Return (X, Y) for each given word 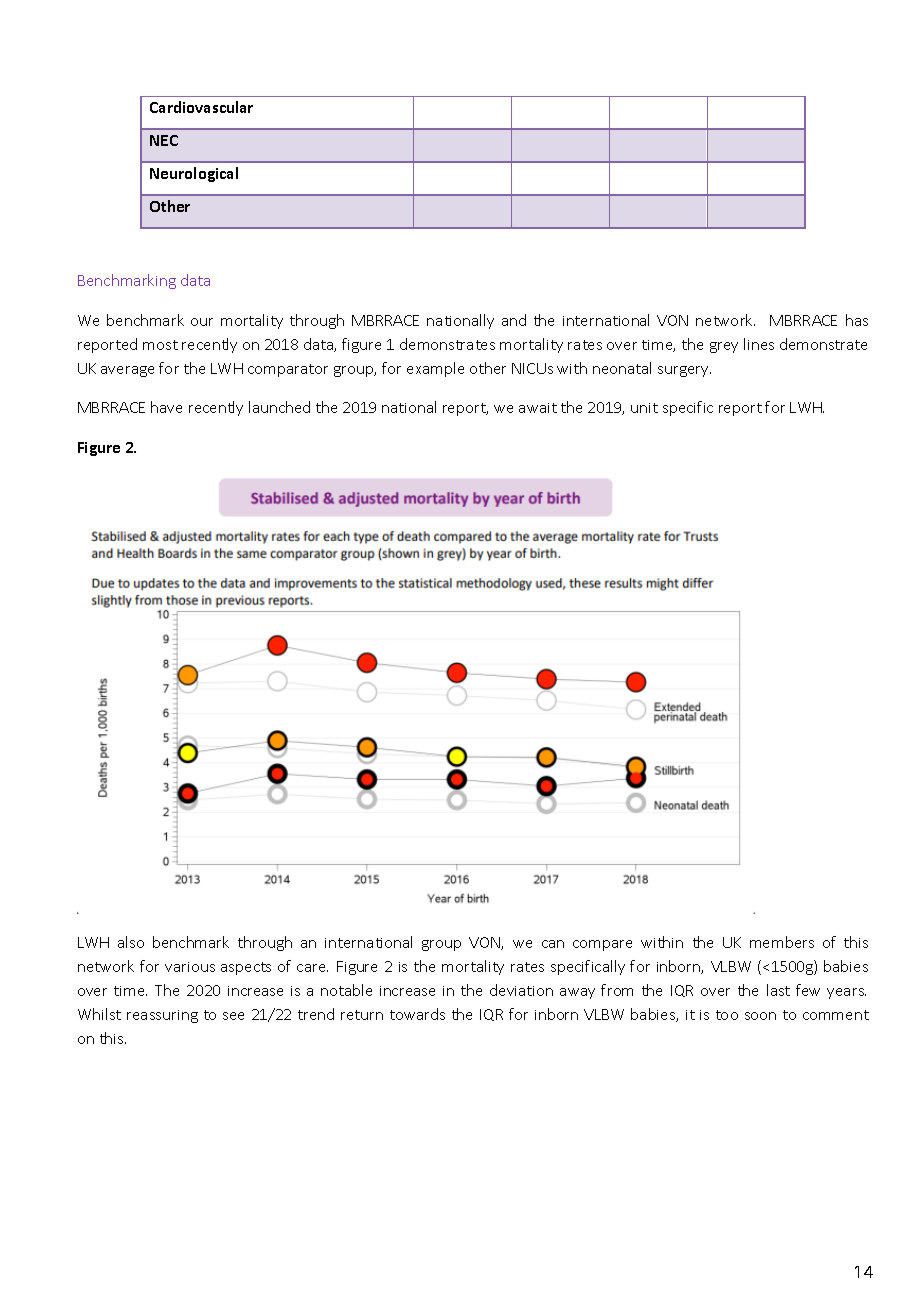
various (190, 967)
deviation (521, 990)
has (857, 320)
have (166, 407)
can (553, 944)
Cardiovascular (201, 107)
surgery (684, 371)
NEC (164, 140)
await (538, 408)
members (782, 942)
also (131, 942)
